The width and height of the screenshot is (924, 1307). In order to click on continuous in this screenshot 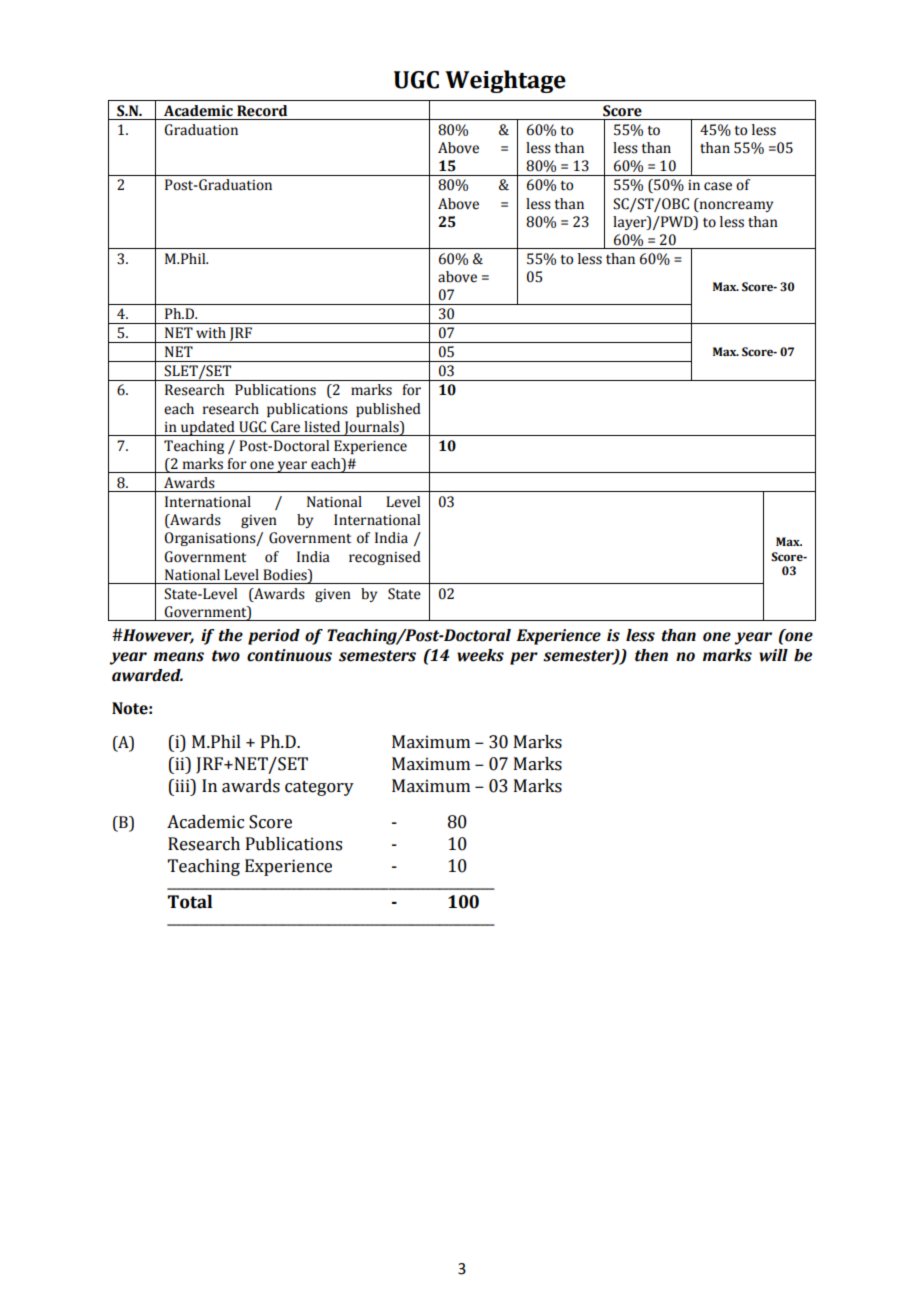, I will do `click(289, 655)`.
